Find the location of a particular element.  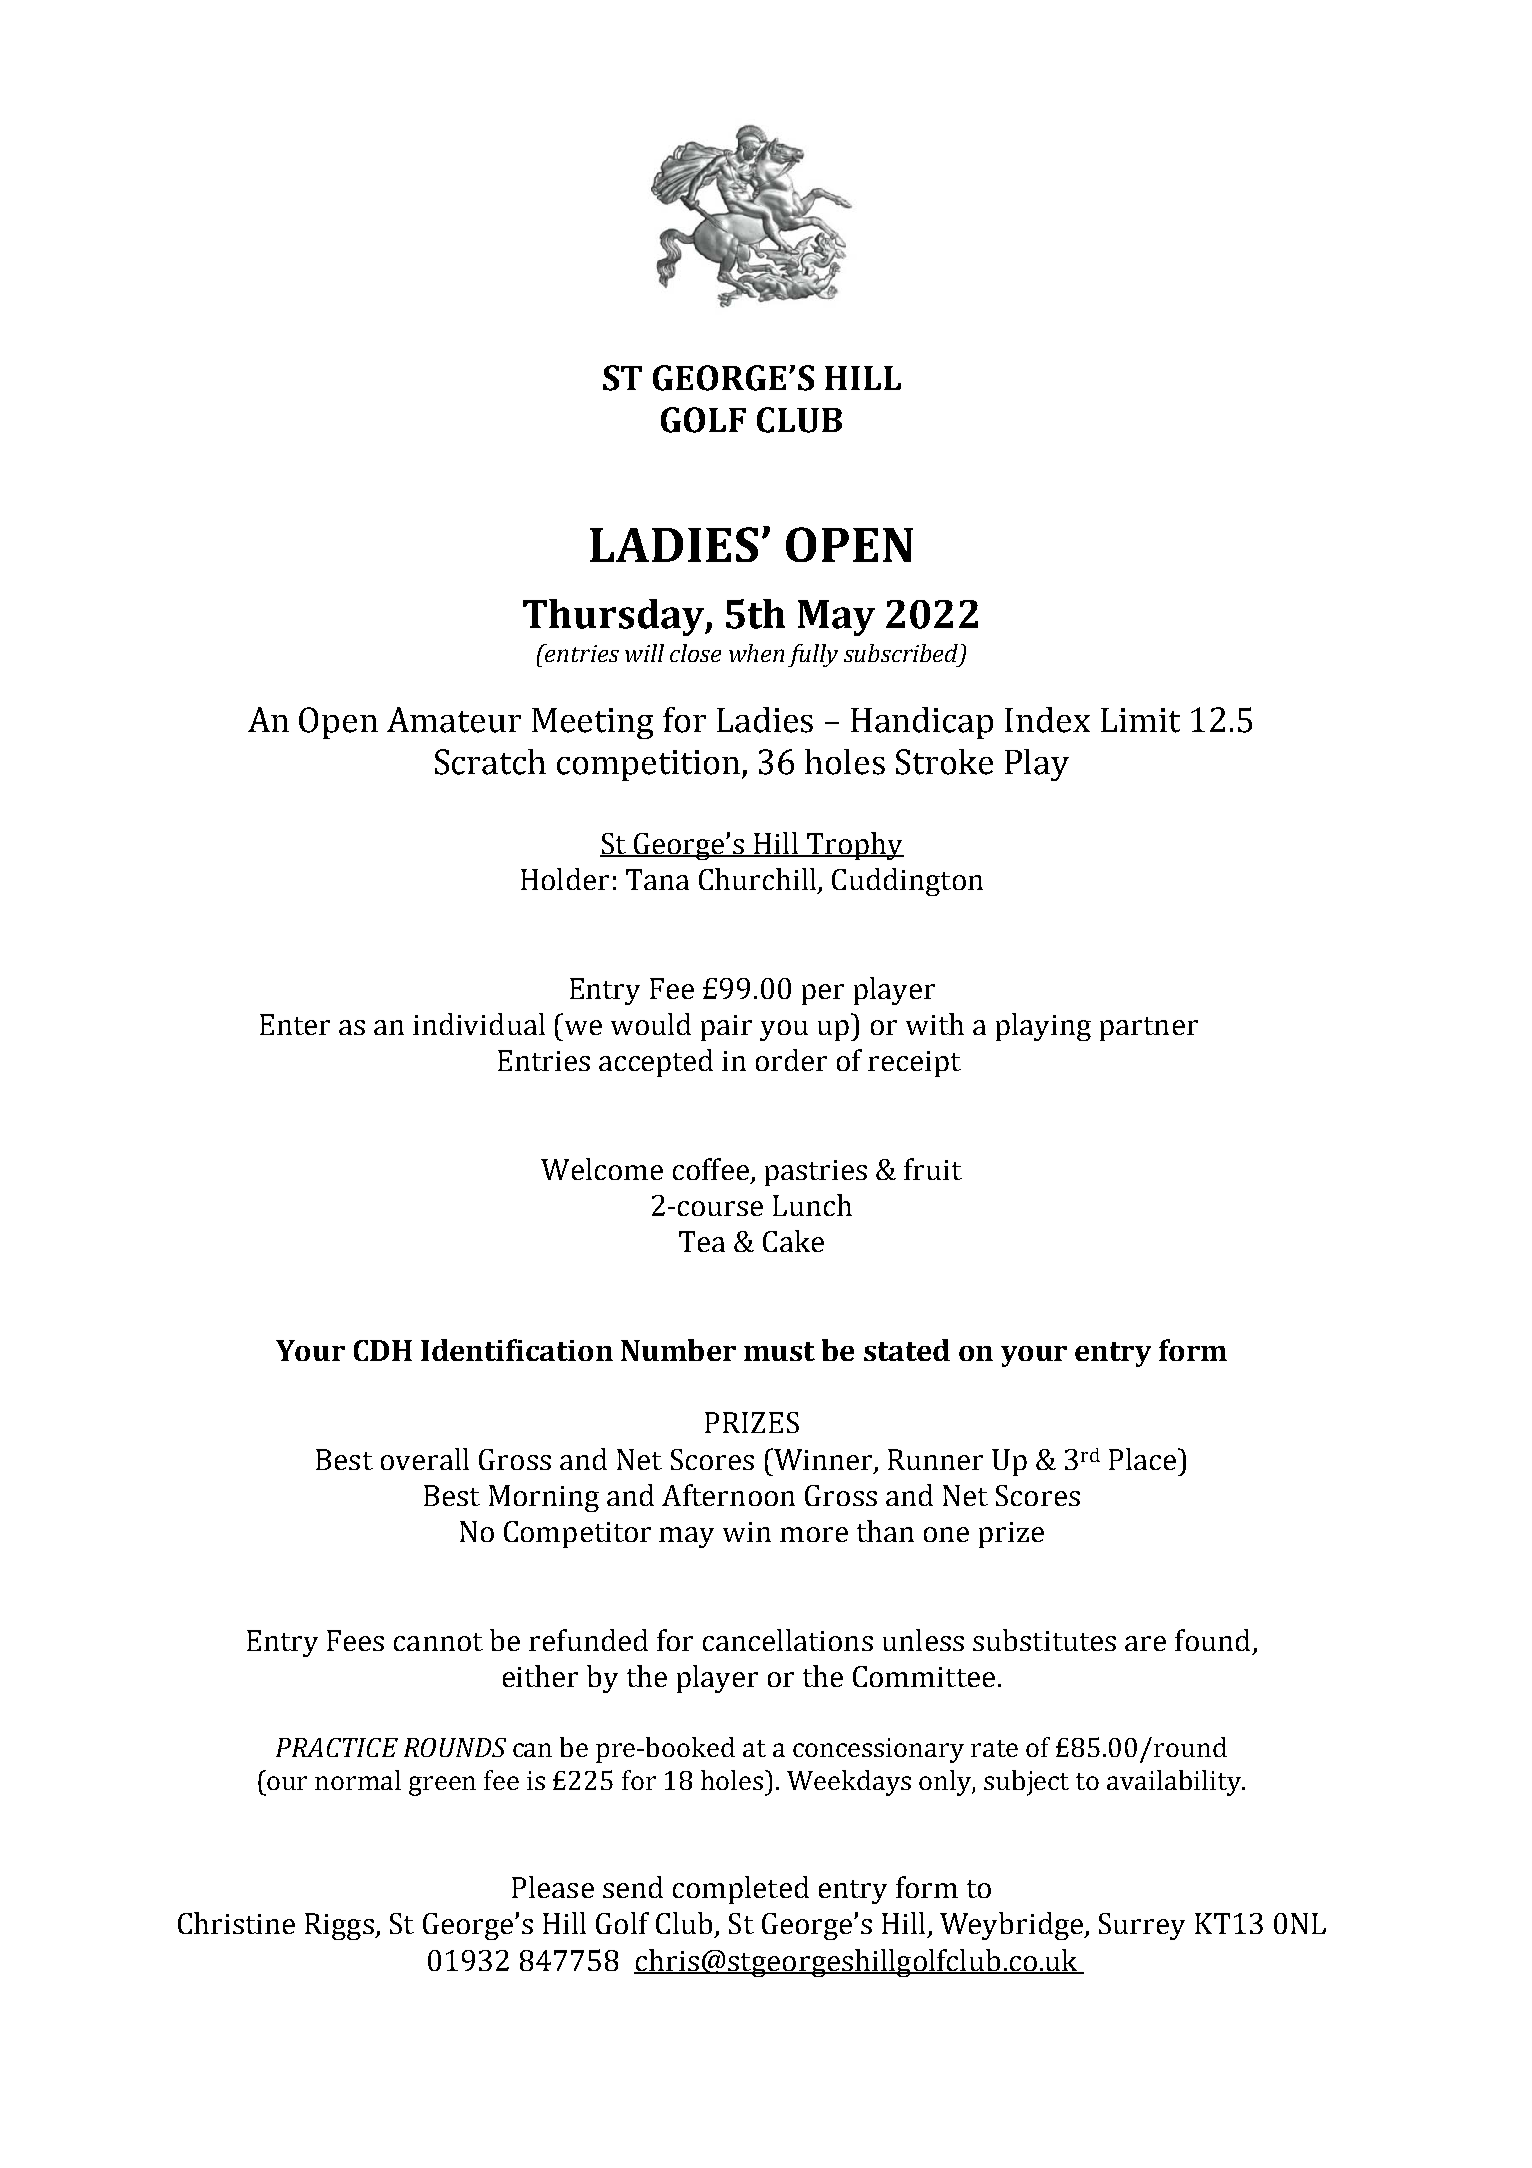

Amateur is located at coordinates (454, 720).
